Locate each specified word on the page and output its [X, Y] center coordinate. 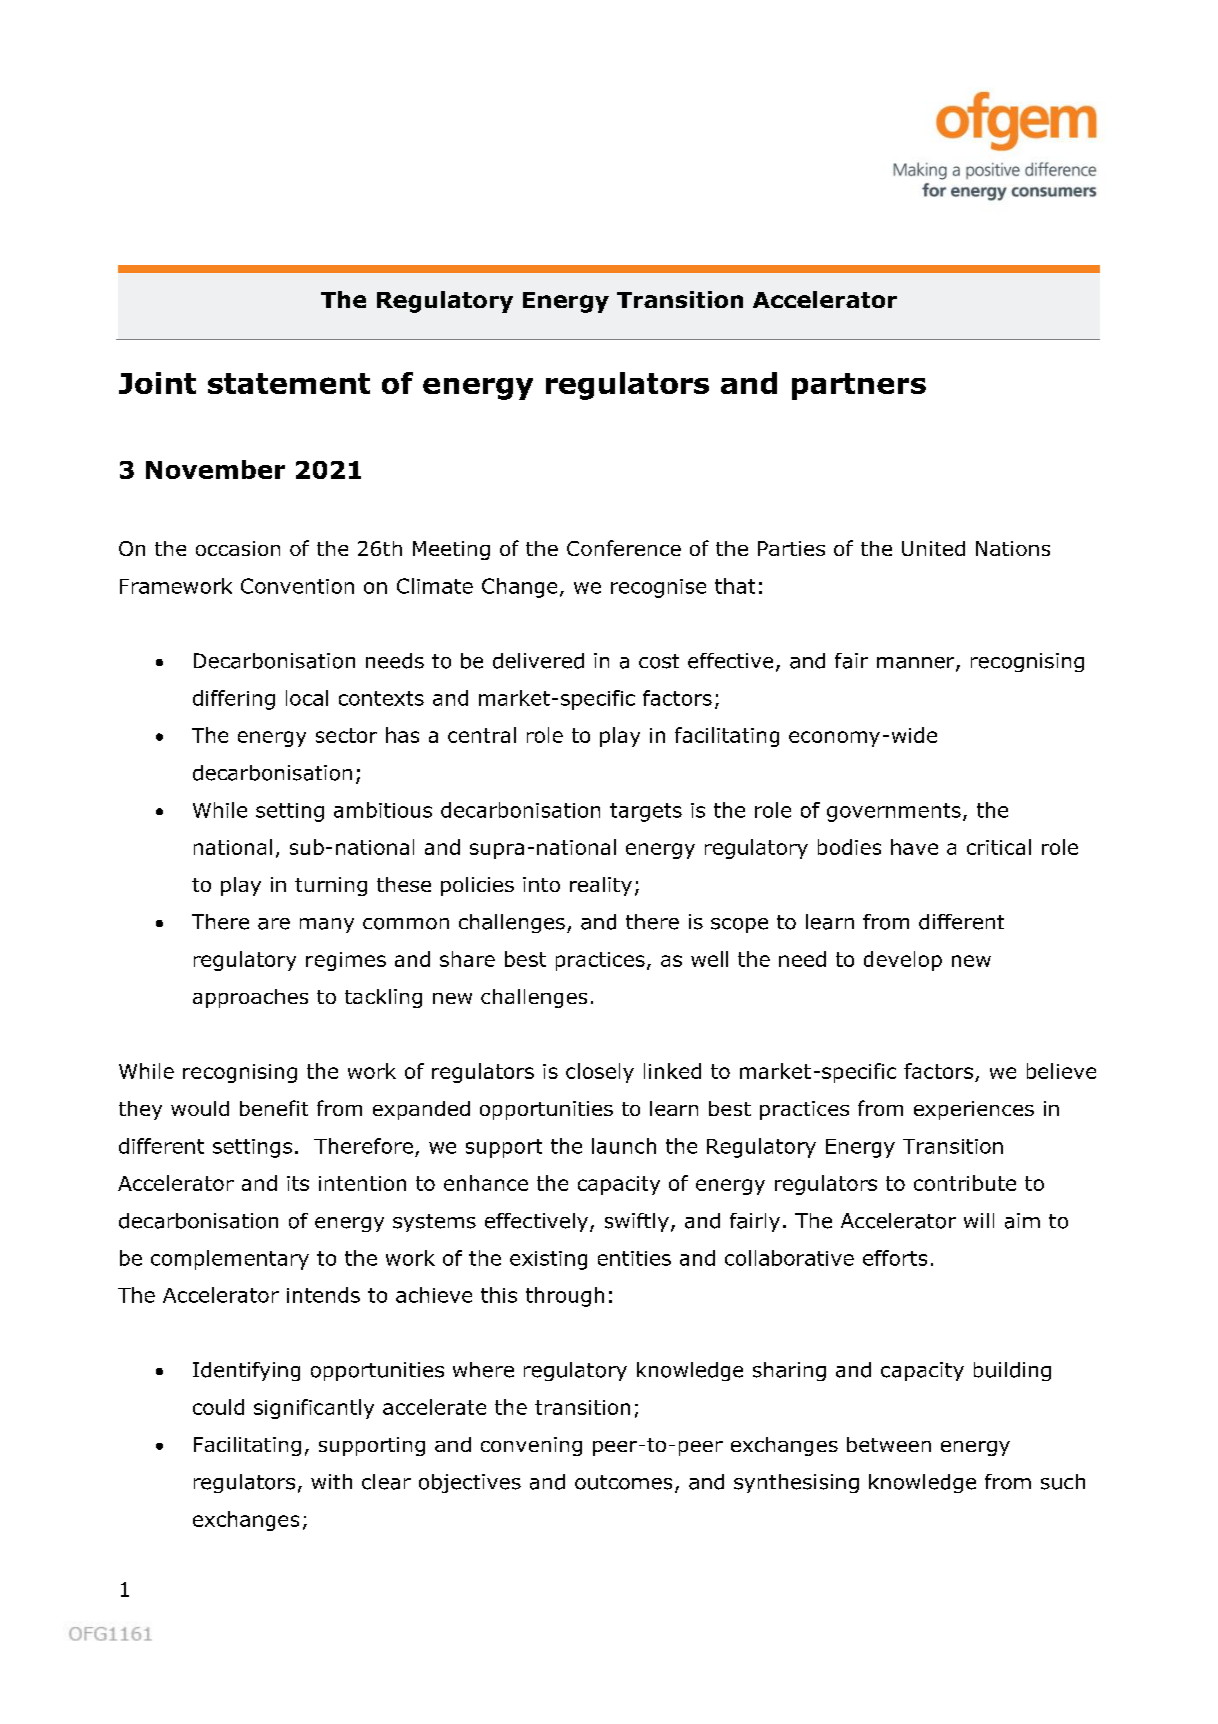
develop [903, 961]
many [327, 925]
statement [289, 383]
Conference [624, 548]
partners [859, 386]
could [218, 1407]
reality [601, 886]
